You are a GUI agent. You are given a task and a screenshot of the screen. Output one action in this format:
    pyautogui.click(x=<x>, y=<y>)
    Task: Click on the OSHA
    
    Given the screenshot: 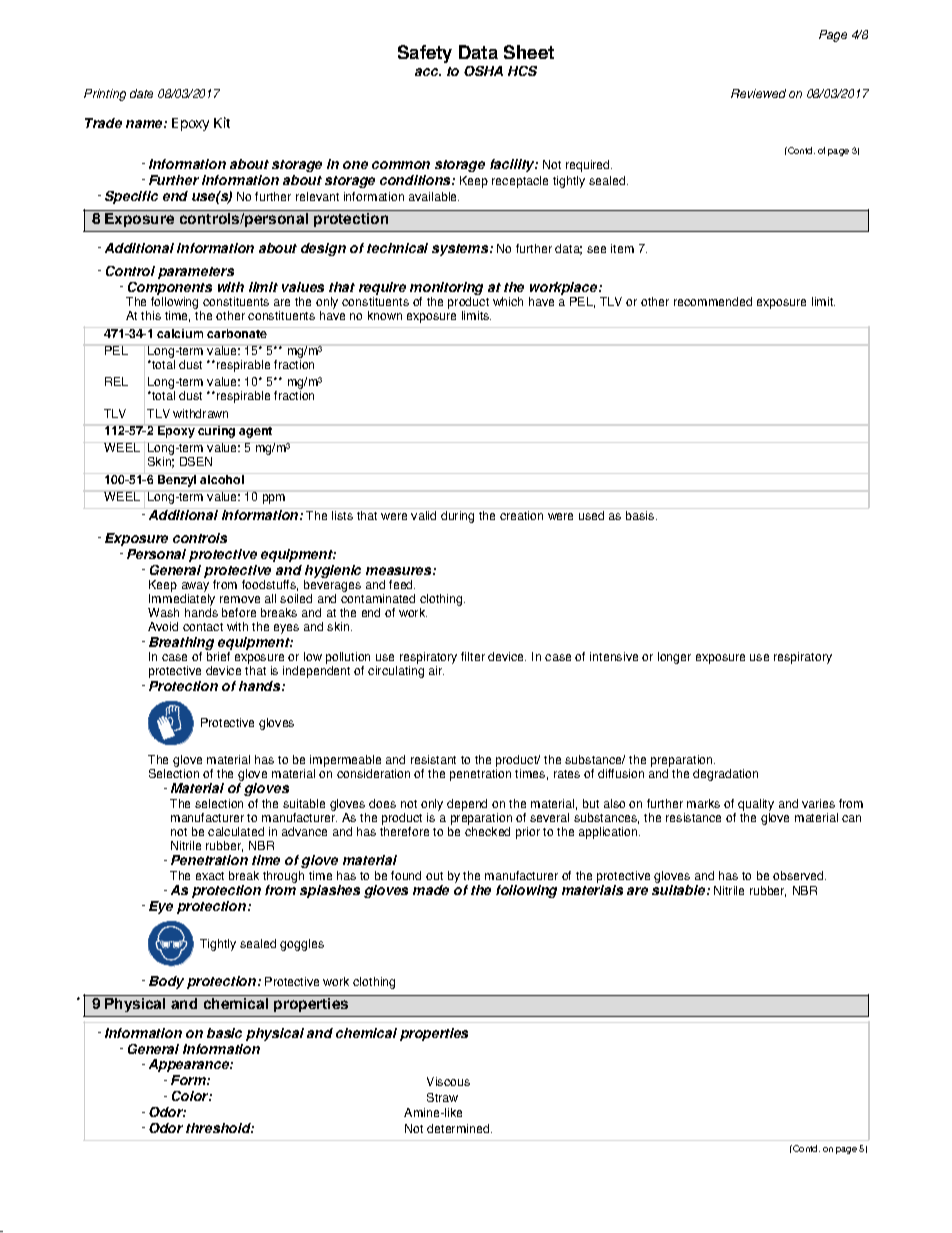 What is the action you would take?
    pyautogui.click(x=483, y=71)
